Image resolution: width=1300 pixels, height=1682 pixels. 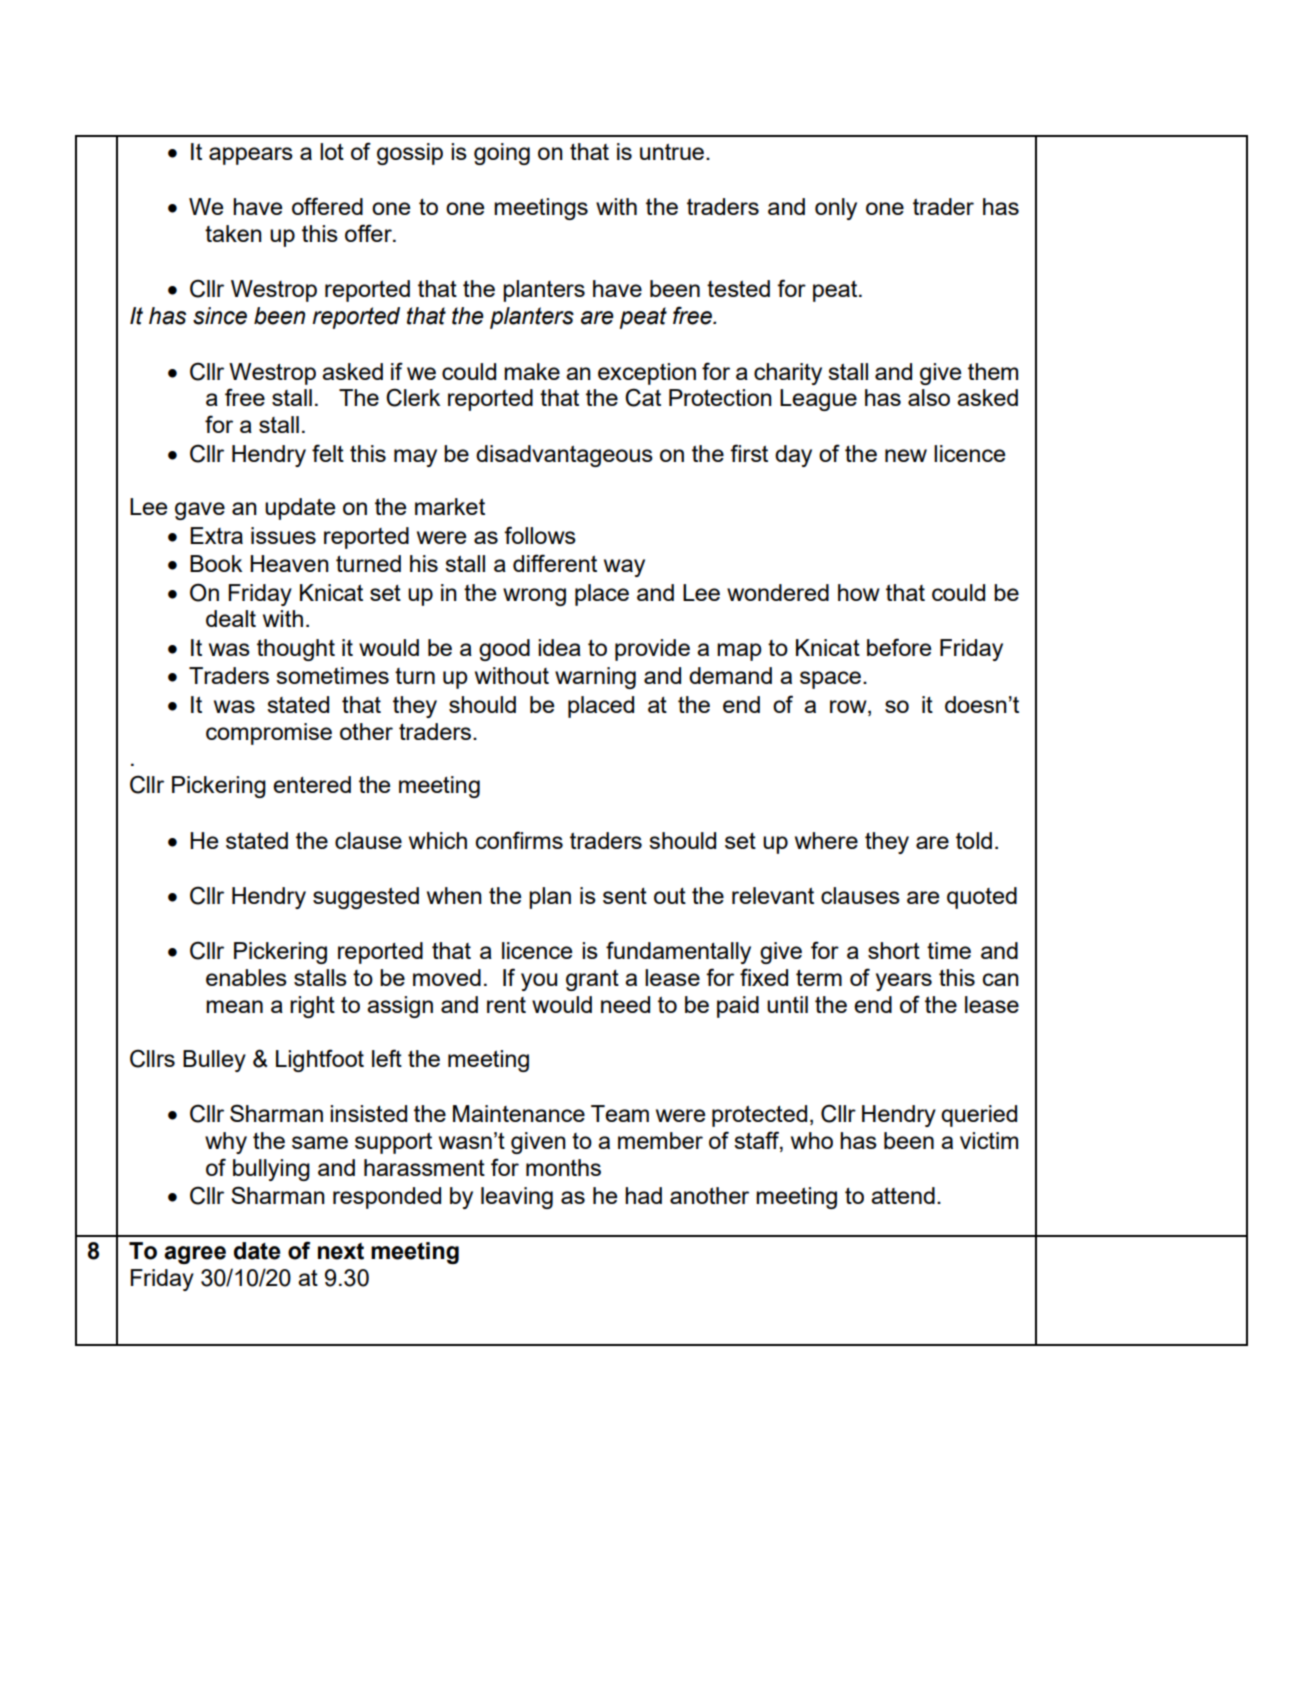 What do you see at coordinates (283, 535) in the screenshot?
I see `issues` at bounding box center [283, 535].
